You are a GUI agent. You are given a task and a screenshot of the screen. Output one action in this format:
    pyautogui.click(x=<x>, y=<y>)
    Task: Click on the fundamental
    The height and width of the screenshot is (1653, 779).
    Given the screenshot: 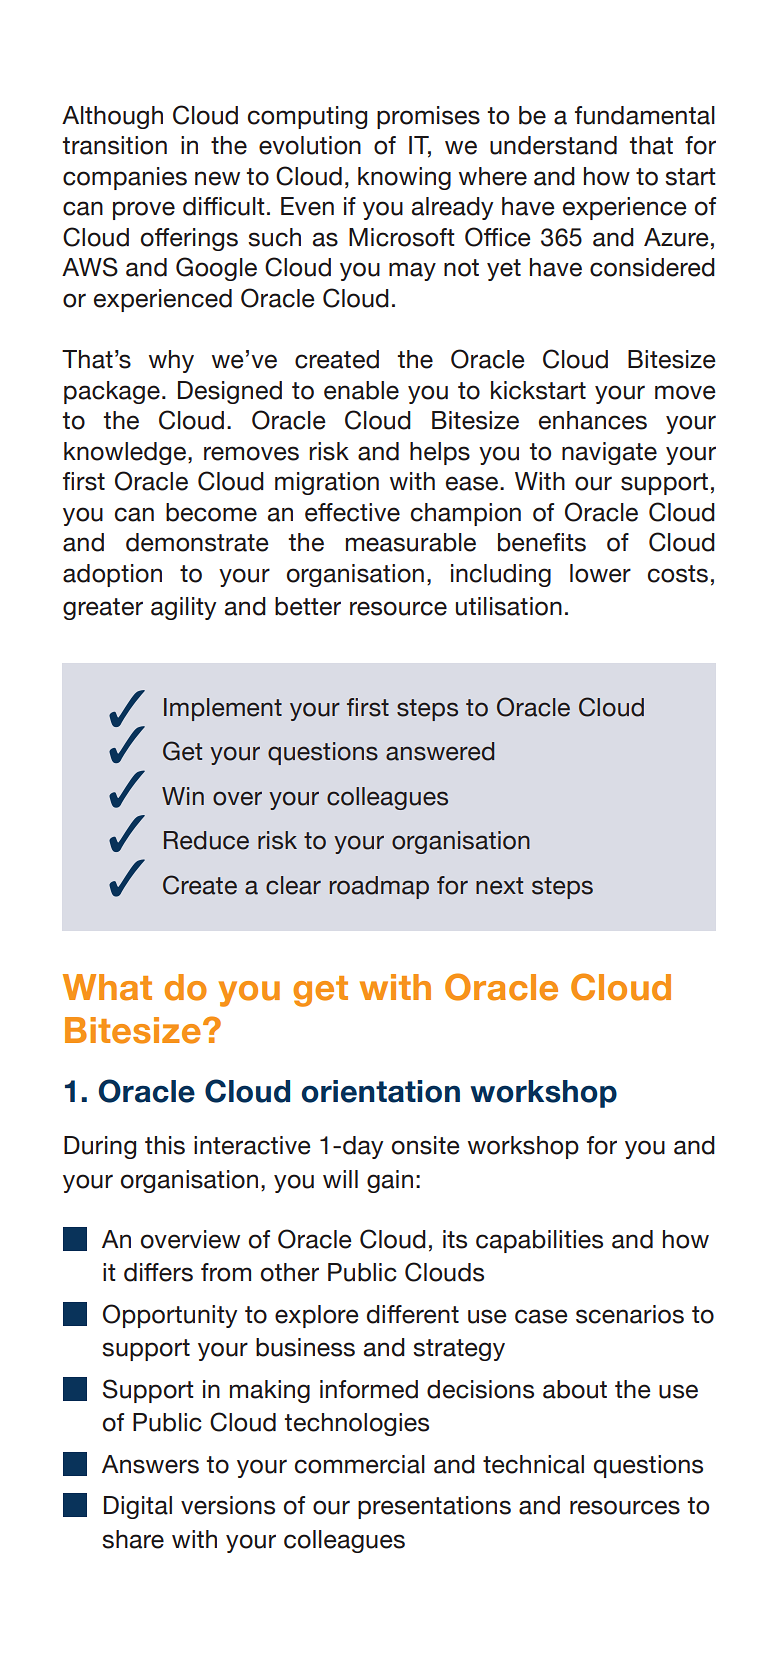 What is the action you would take?
    pyautogui.click(x=645, y=115)
